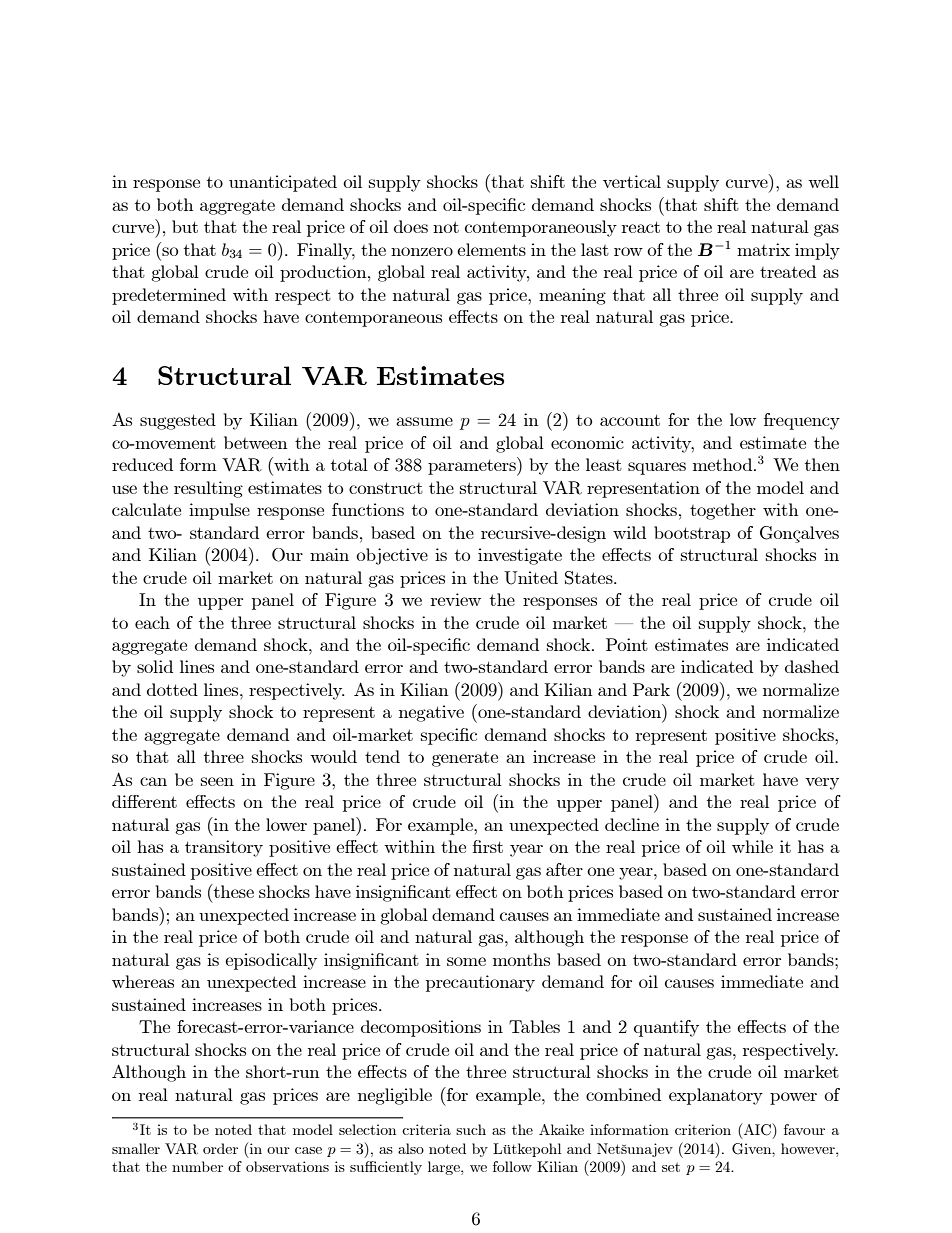  What do you see at coordinates (520, 556) in the screenshot?
I see `investigate` at bounding box center [520, 556].
